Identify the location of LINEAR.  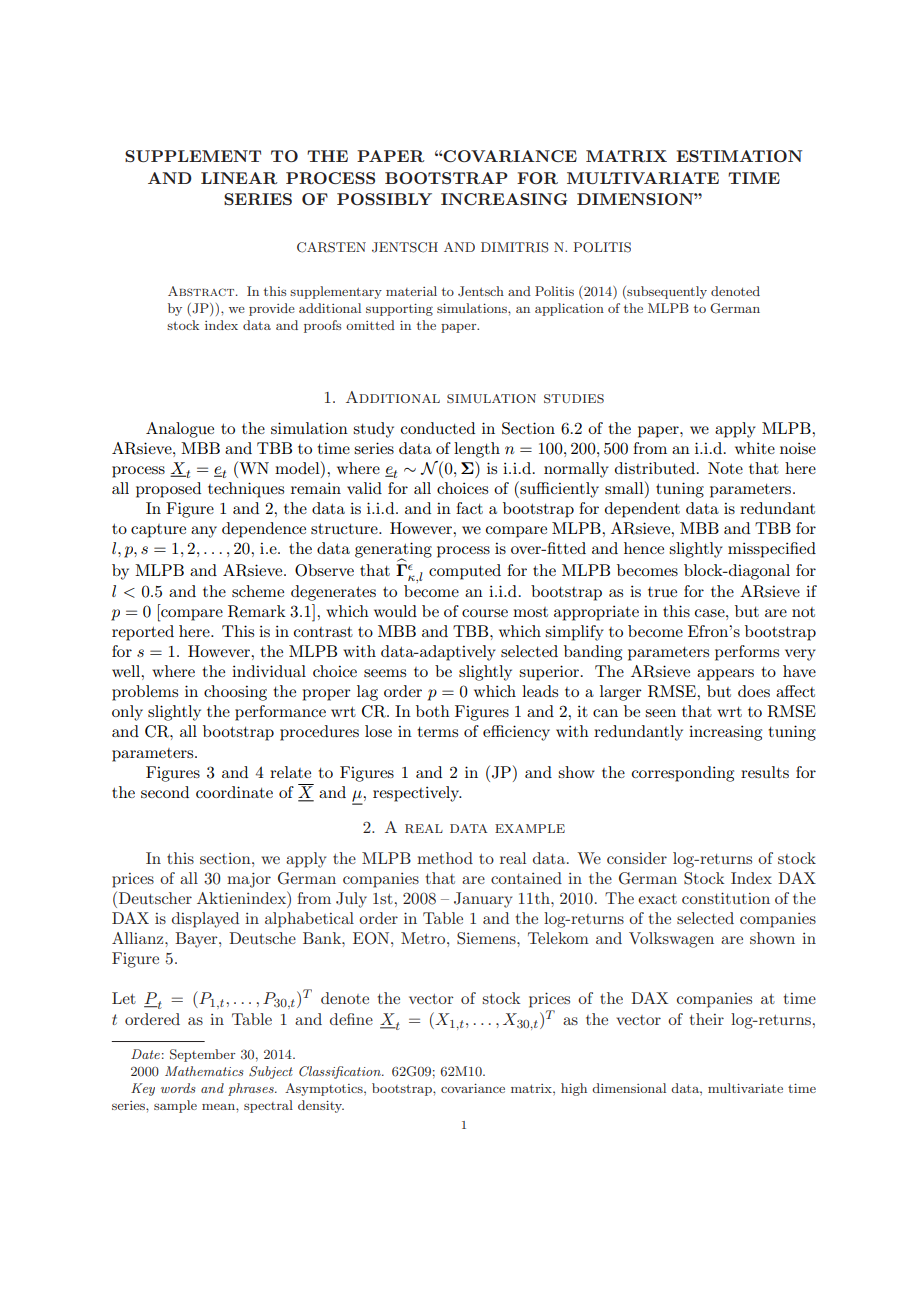
(239, 178).
